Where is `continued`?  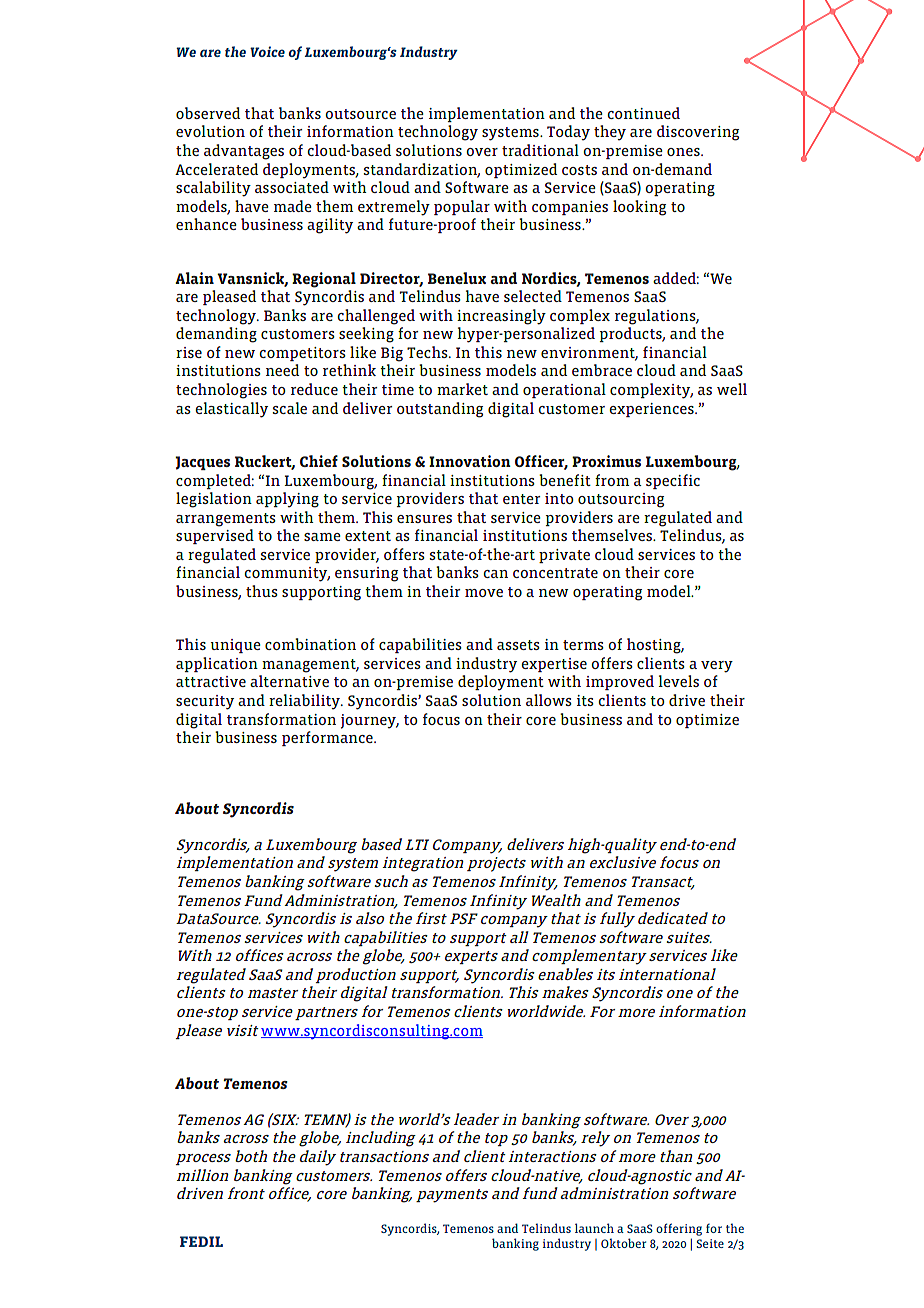
continued is located at coordinates (643, 113).
